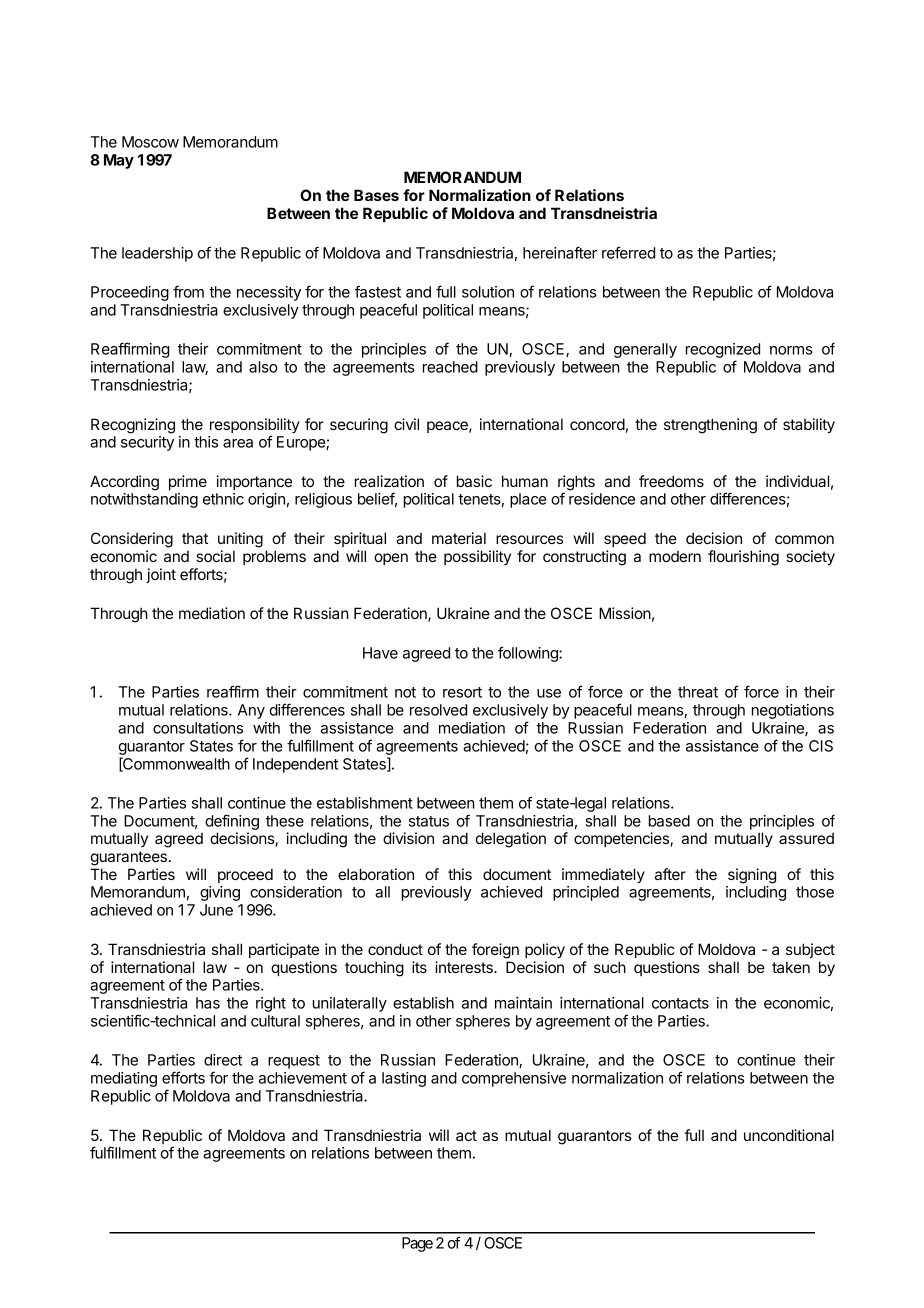 The height and width of the page is (1308, 924). What do you see at coordinates (462, 692) in the page?
I see `resort` at bounding box center [462, 692].
